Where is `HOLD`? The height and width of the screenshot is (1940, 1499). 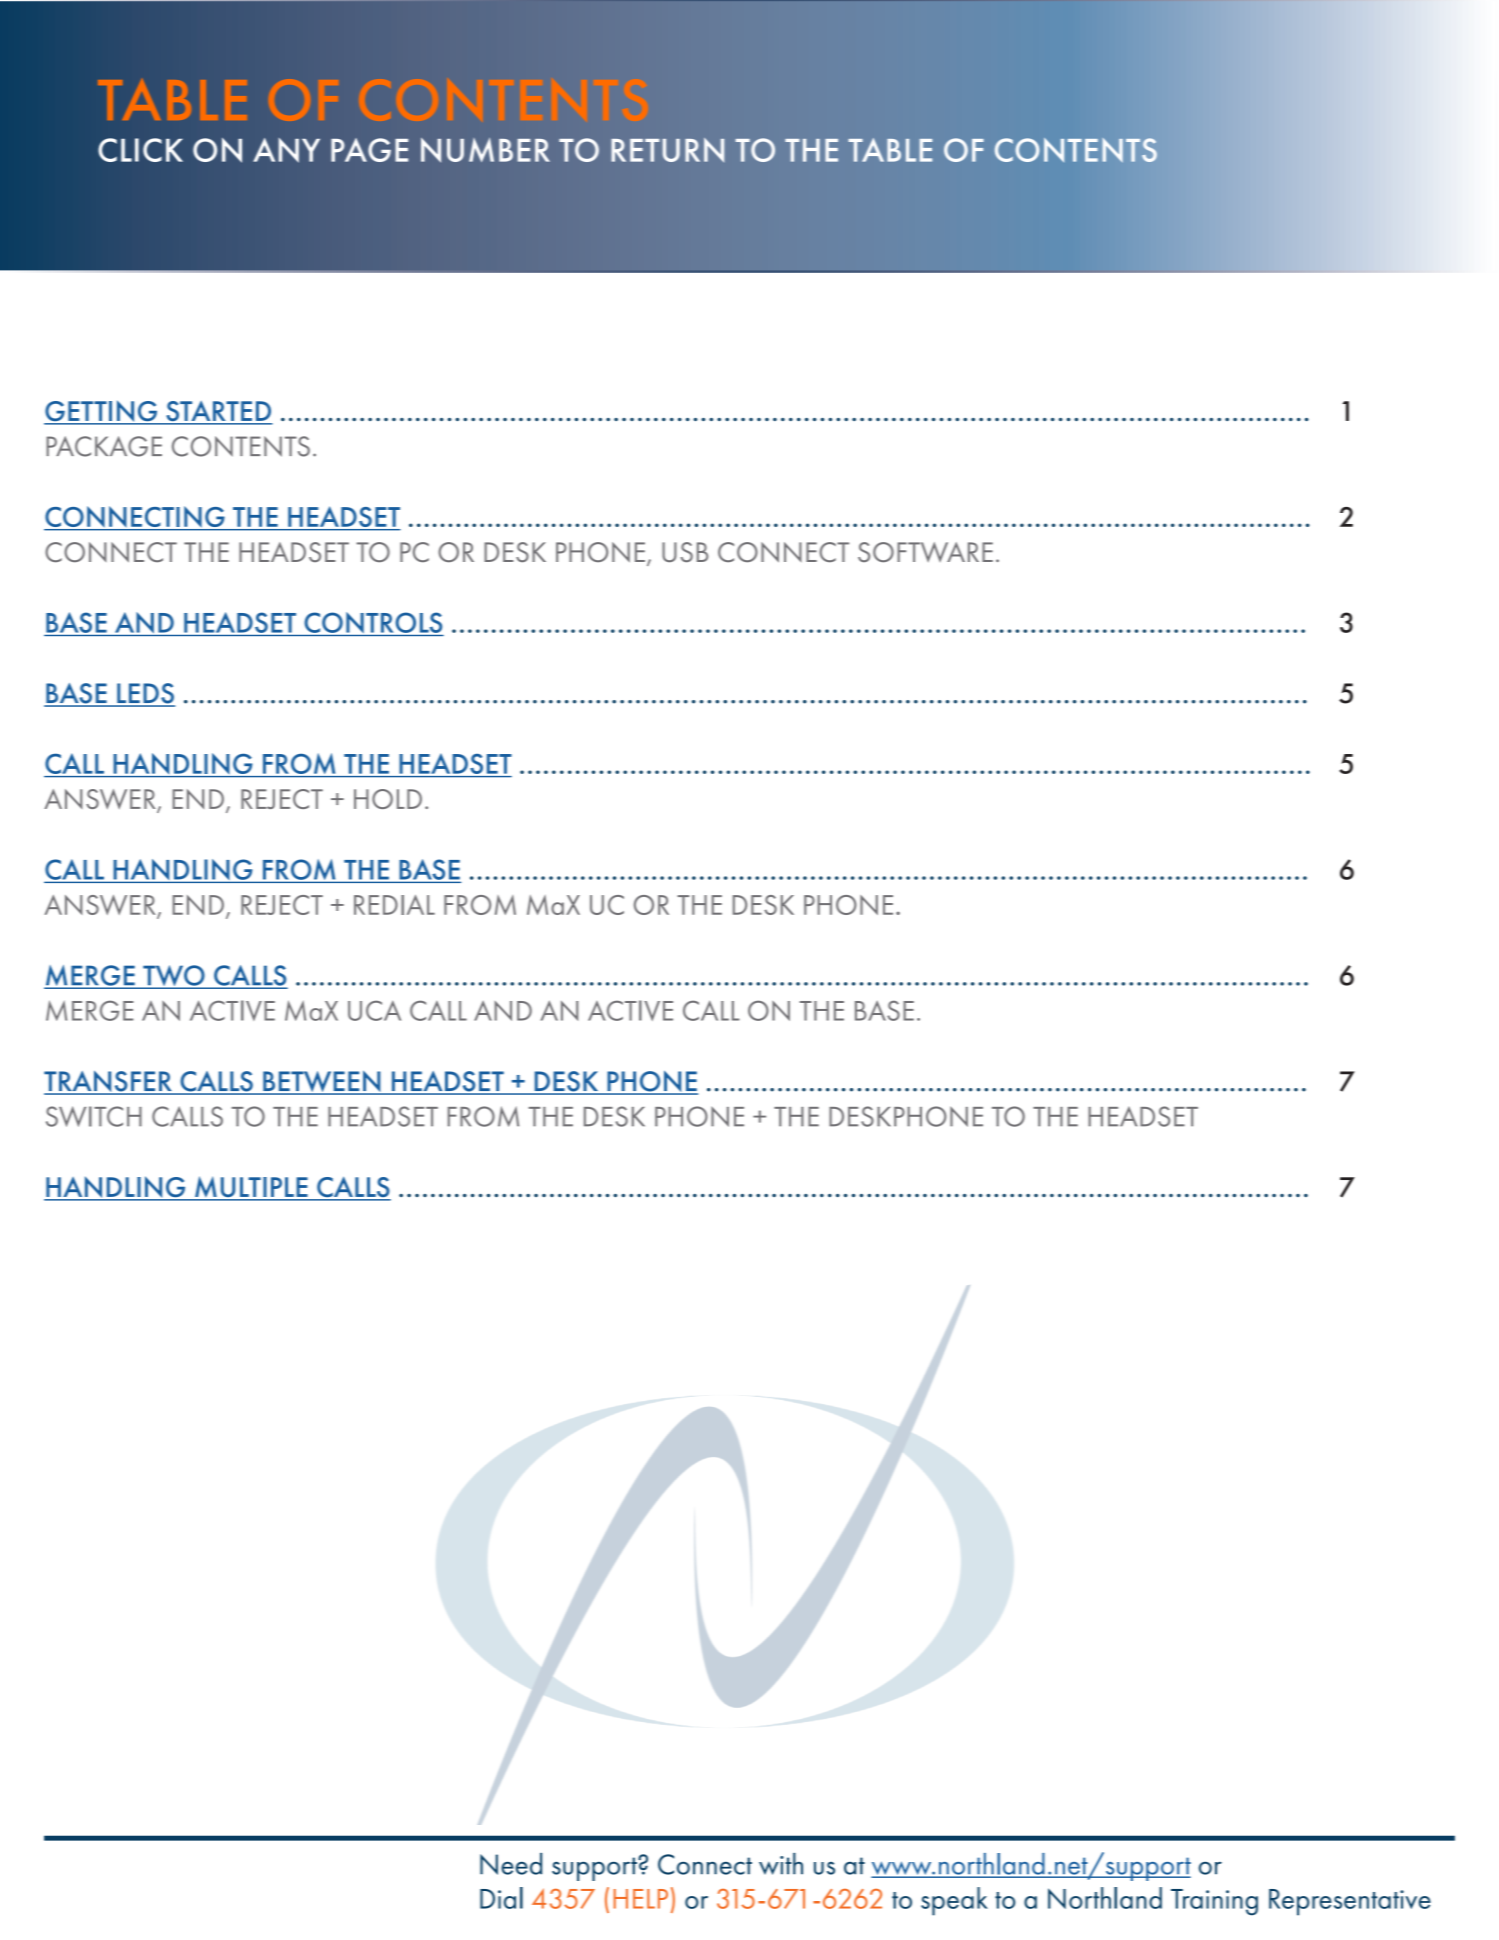 HOLD is located at coordinates (388, 799).
